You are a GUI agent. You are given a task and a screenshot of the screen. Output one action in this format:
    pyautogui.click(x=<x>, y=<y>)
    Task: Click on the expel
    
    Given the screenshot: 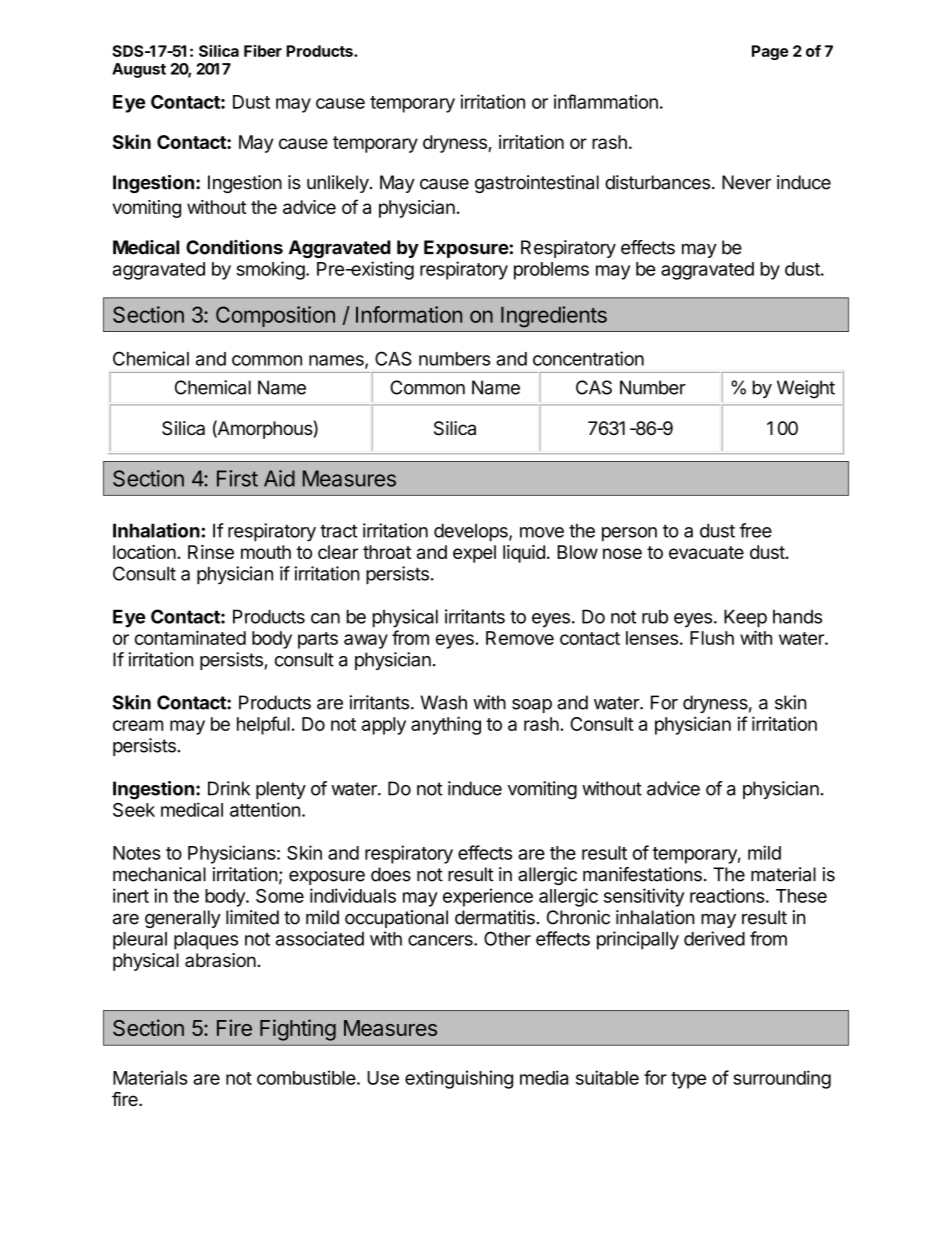 What is the action you would take?
    pyautogui.click(x=474, y=554)
